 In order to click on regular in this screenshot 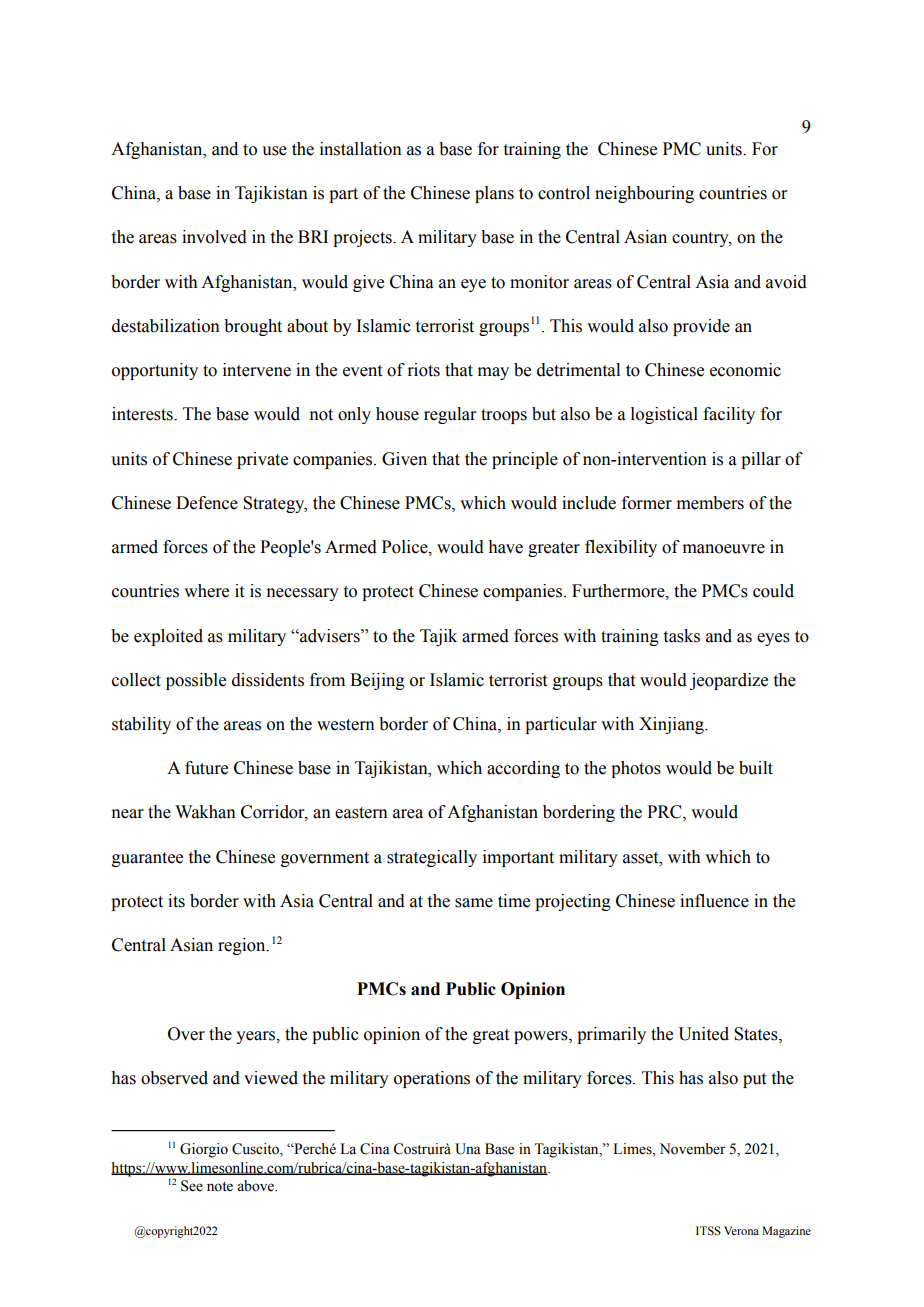, I will do `click(450, 415)`.
